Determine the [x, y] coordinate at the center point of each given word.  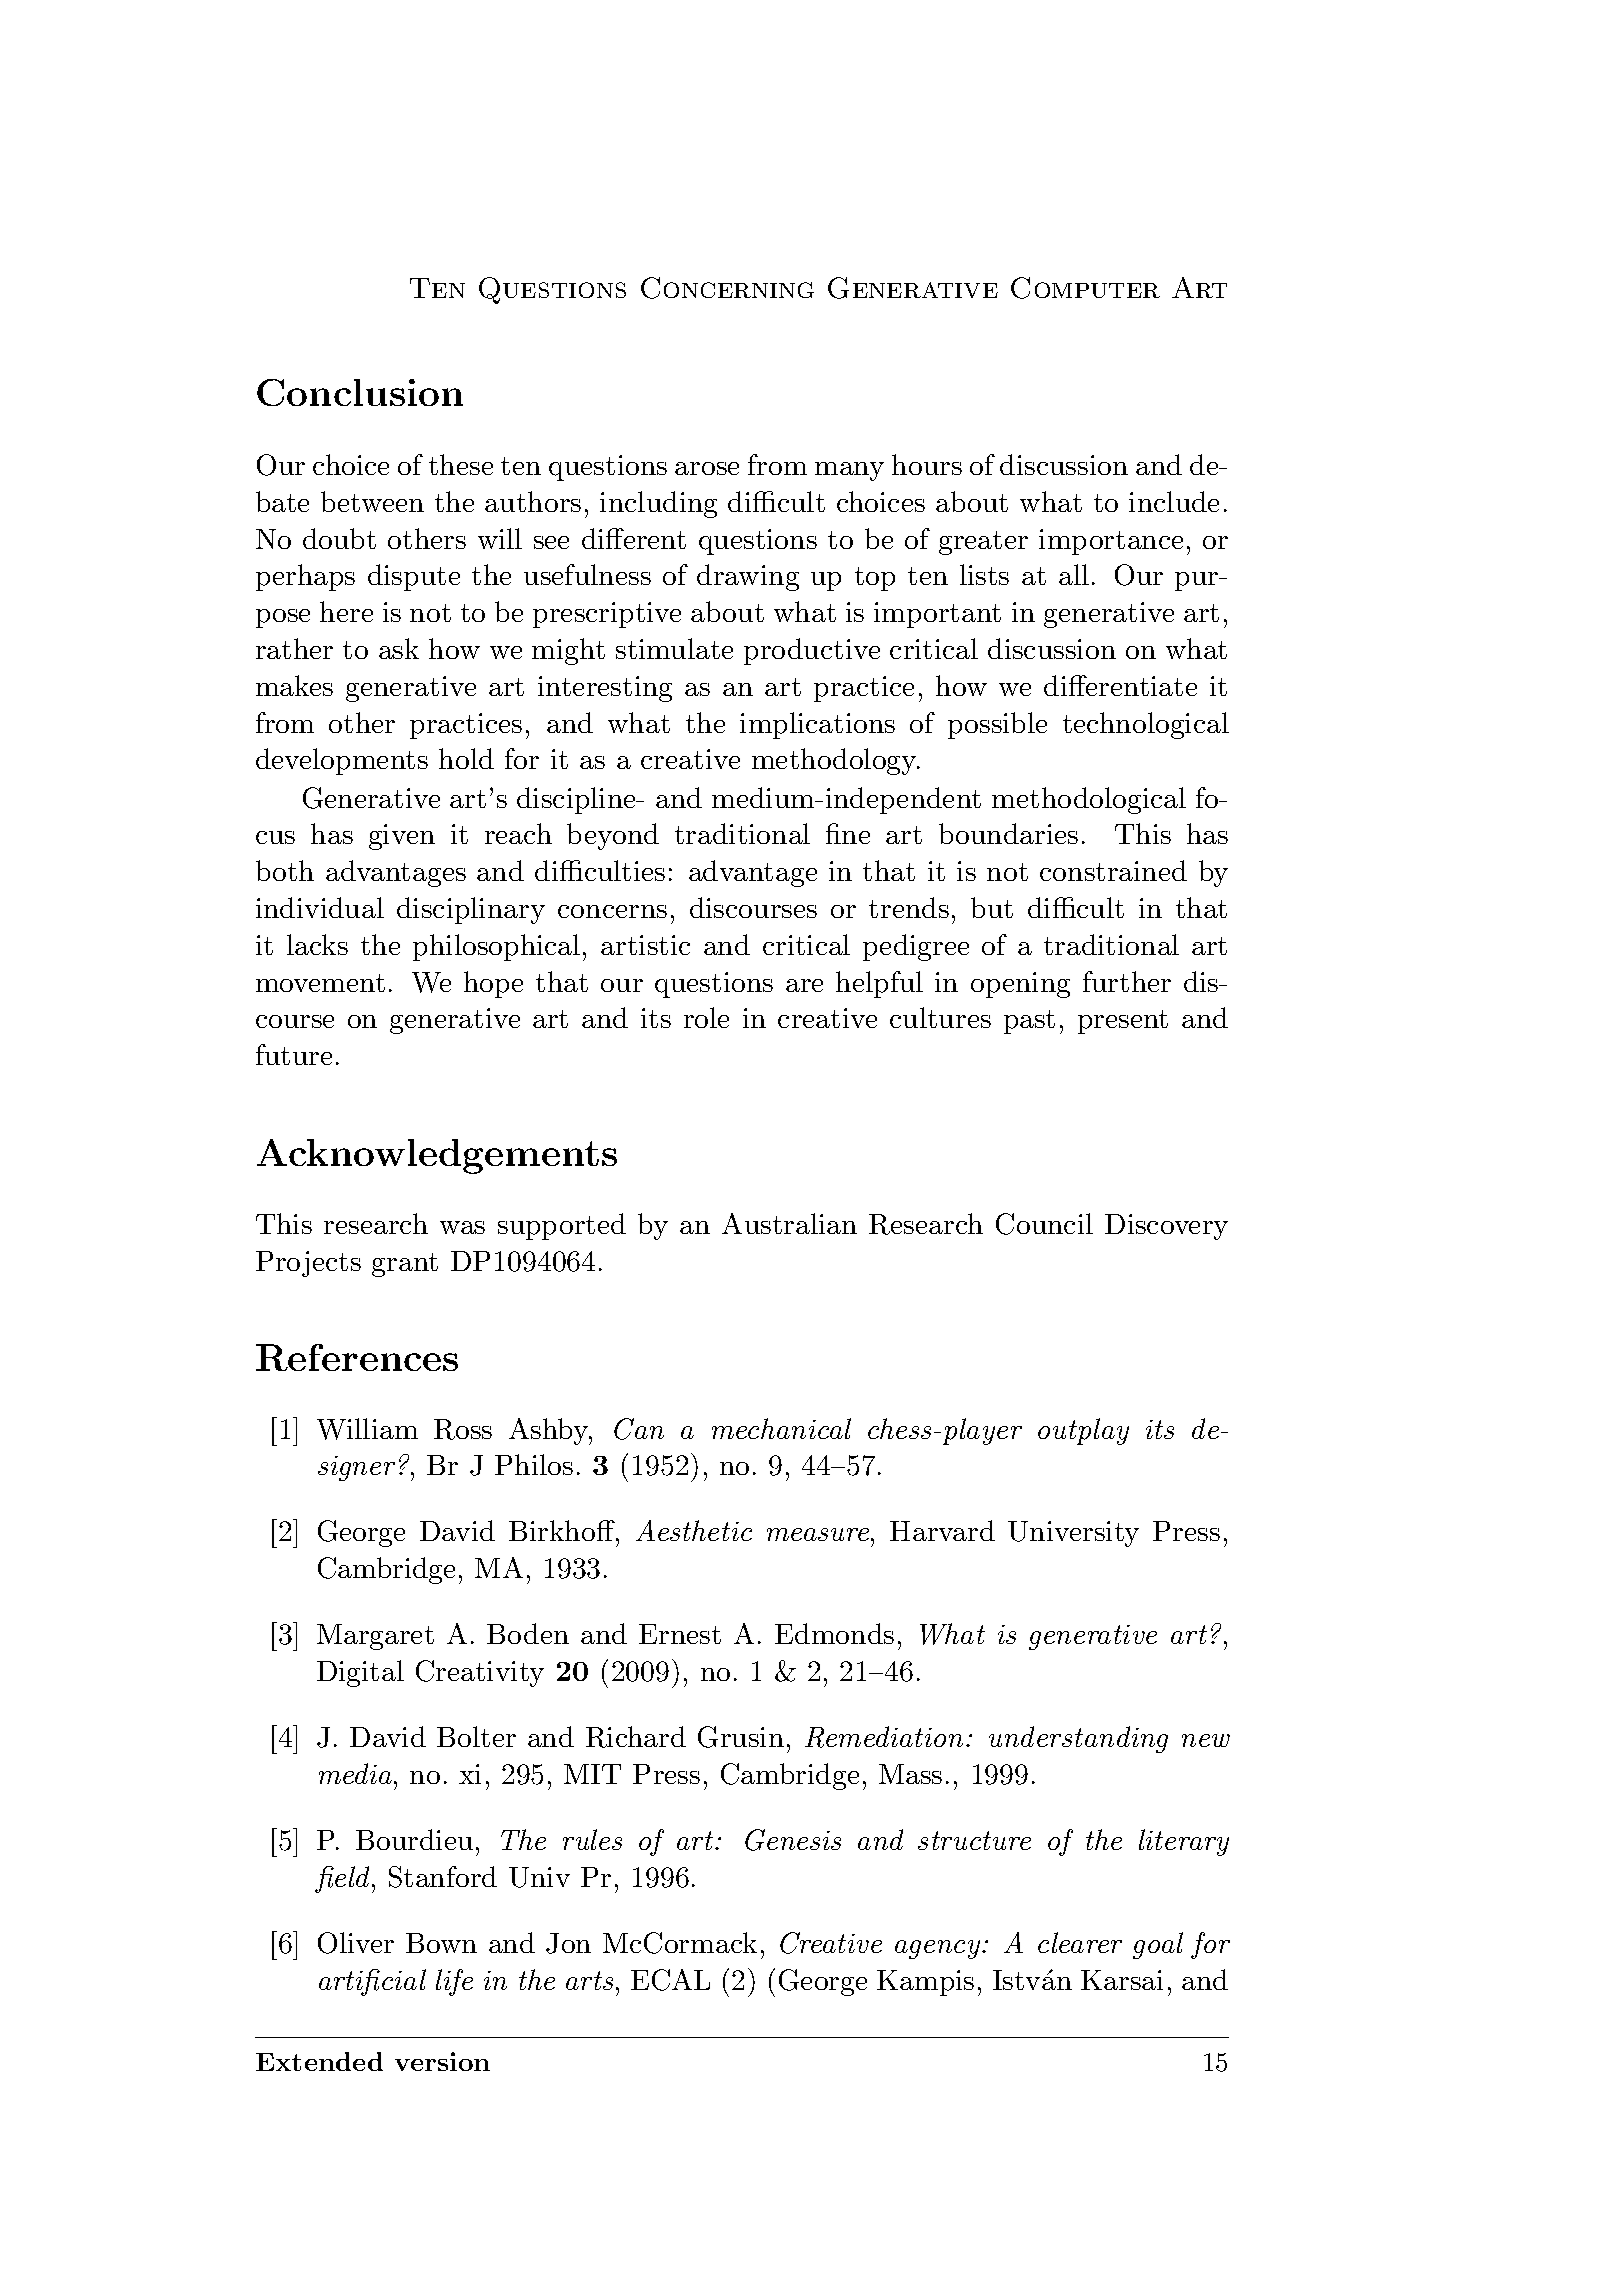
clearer [1080, 1942]
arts [589, 1980]
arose [707, 468]
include [1174, 501]
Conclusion [360, 392]
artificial [372, 1982]
